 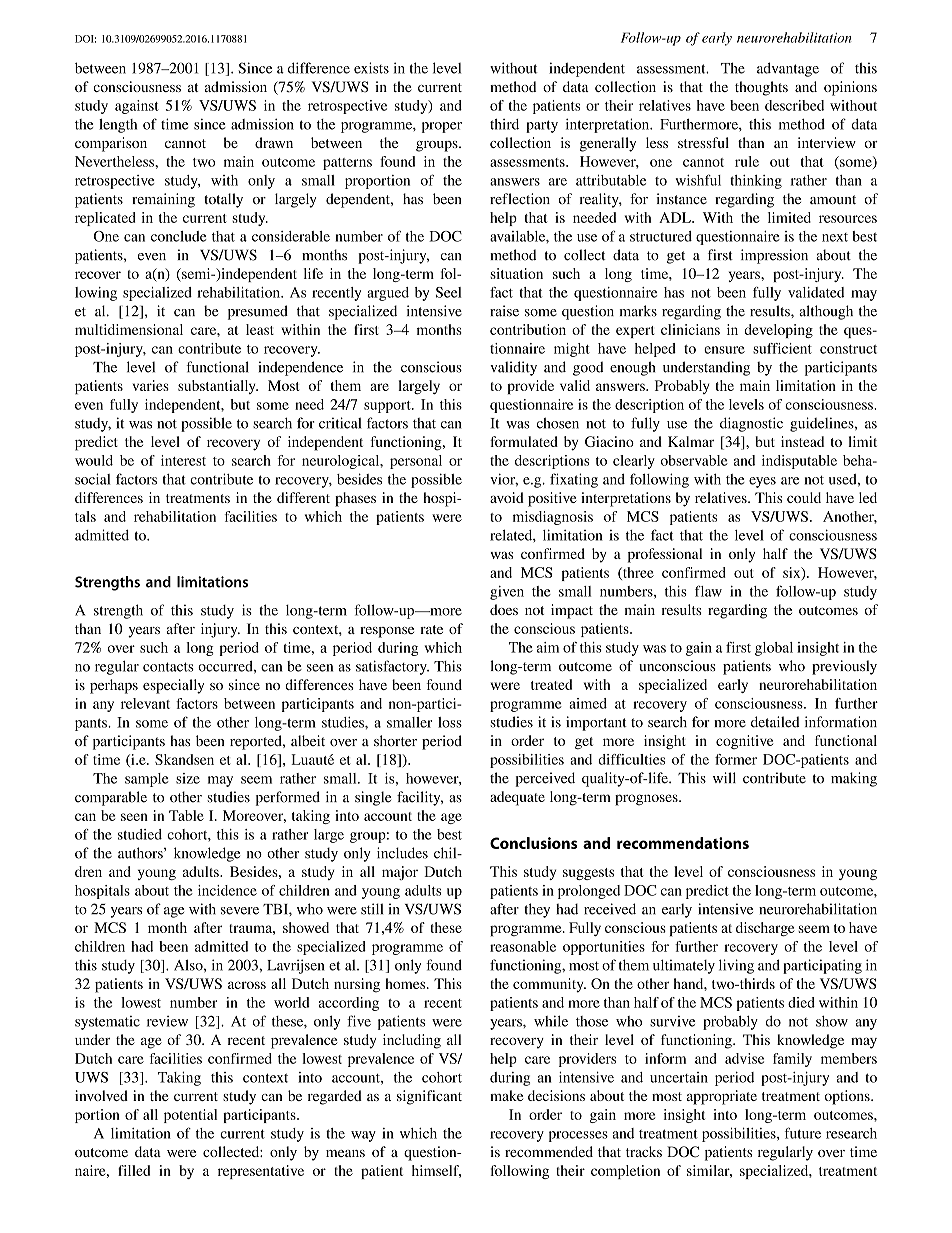 What do you see at coordinates (188, 778) in the screenshot?
I see `size` at bounding box center [188, 778].
